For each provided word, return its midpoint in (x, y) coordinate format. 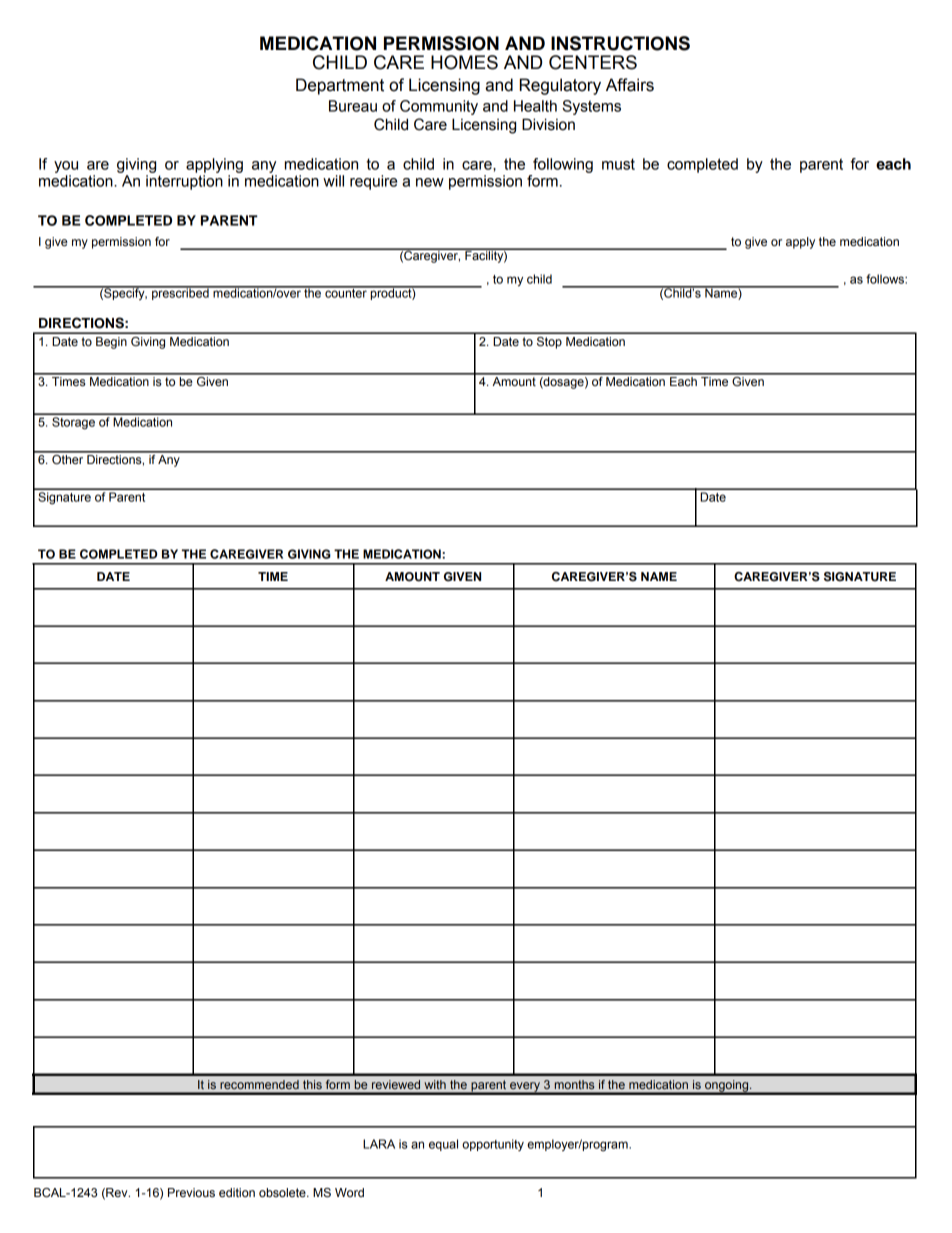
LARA (379, 1144)
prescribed (180, 293)
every (525, 1088)
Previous (191, 1192)
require (373, 182)
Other (68, 458)
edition (237, 1193)
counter (346, 292)
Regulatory (560, 86)
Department (340, 86)
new (430, 182)
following (563, 165)
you (66, 167)
